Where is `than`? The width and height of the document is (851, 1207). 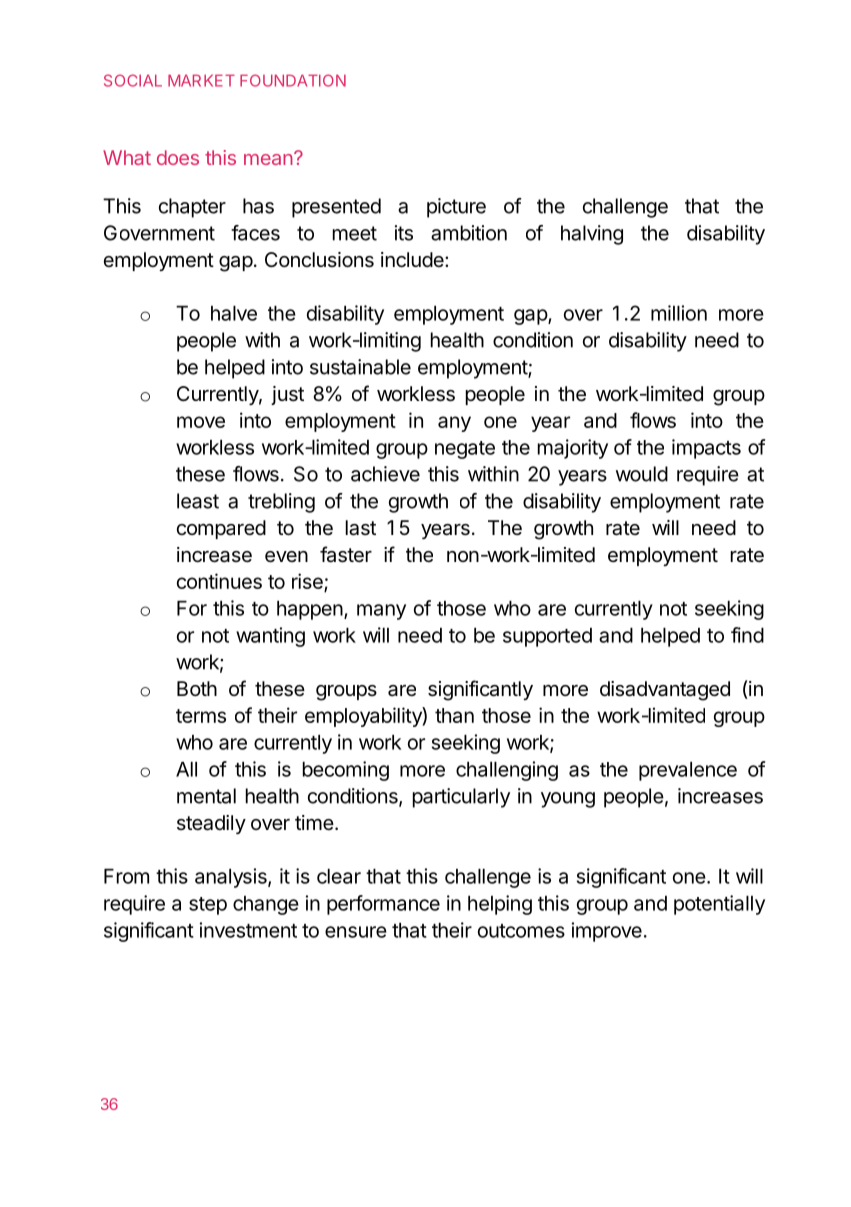
than is located at coordinates (454, 715).
